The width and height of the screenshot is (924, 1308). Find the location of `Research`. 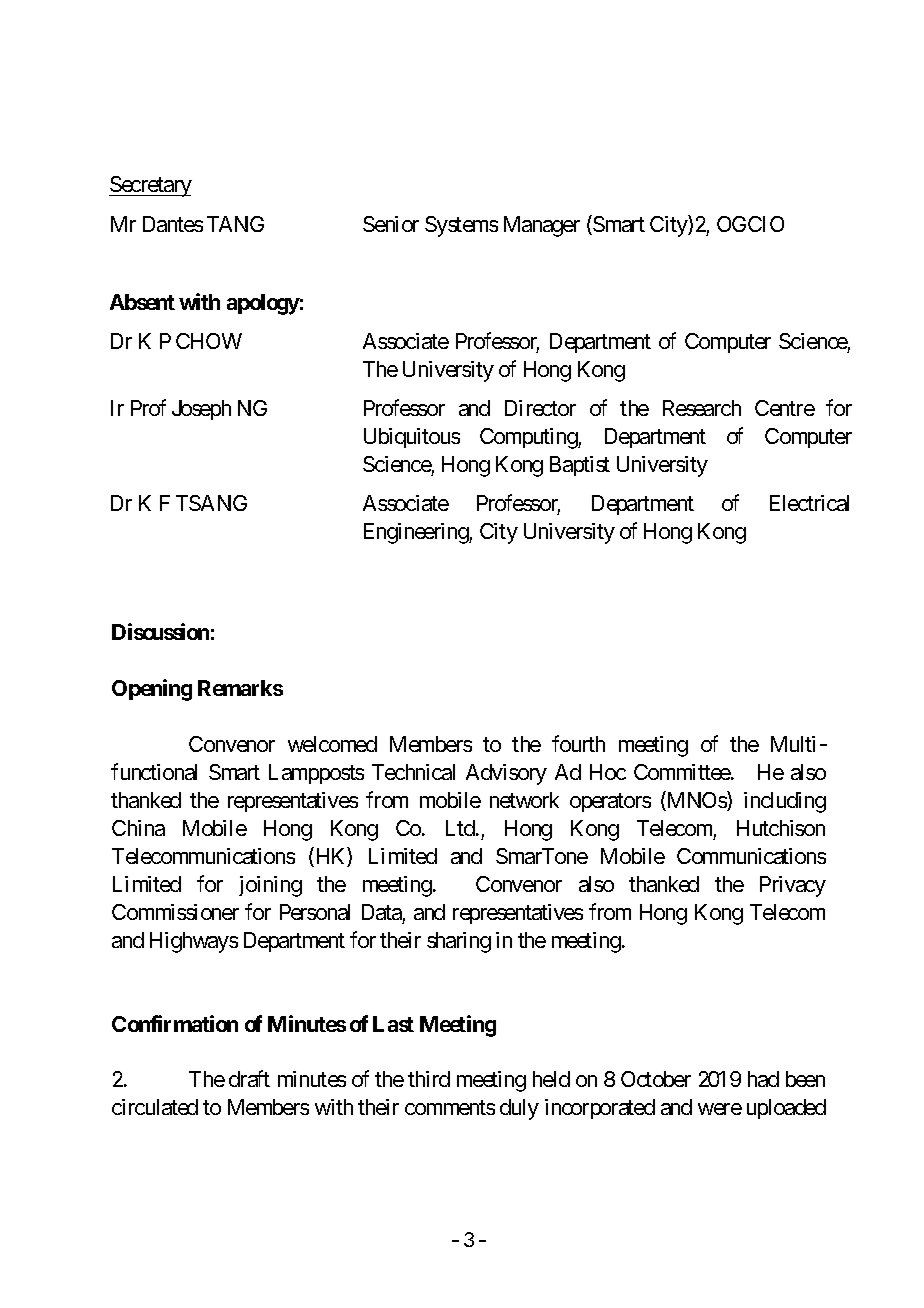

Research is located at coordinates (702, 408).
